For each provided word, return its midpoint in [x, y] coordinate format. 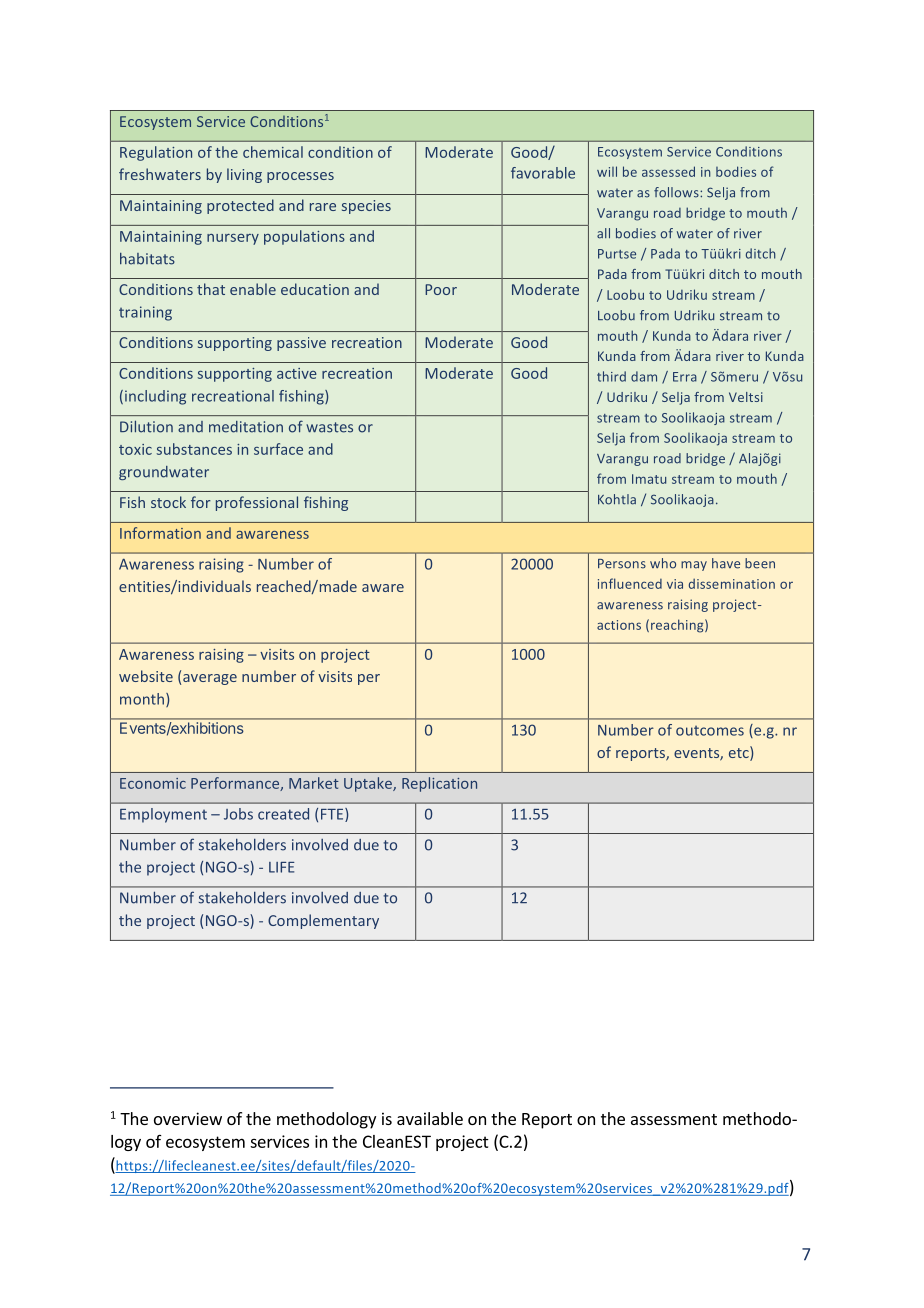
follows [677, 192]
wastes [329, 427]
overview [188, 1118]
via [675, 584]
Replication [439, 784]
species [366, 207]
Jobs [238, 814]
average [210, 679]
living [244, 175]
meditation [246, 427]
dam [644, 376]
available [430, 1118]
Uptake [369, 784]
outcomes [710, 731]
